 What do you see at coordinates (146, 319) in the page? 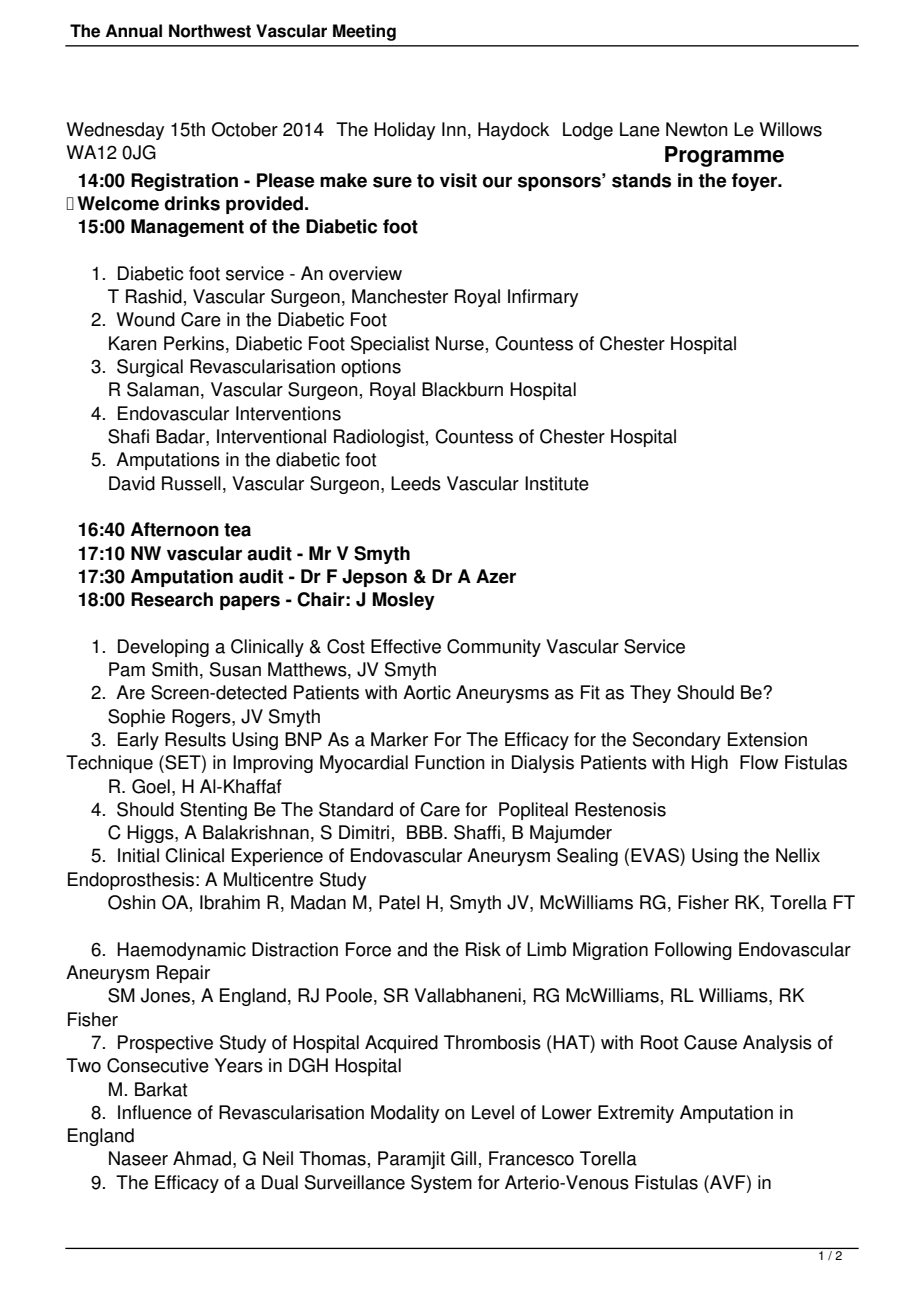
I see `Wound` at bounding box center [146, 319].
